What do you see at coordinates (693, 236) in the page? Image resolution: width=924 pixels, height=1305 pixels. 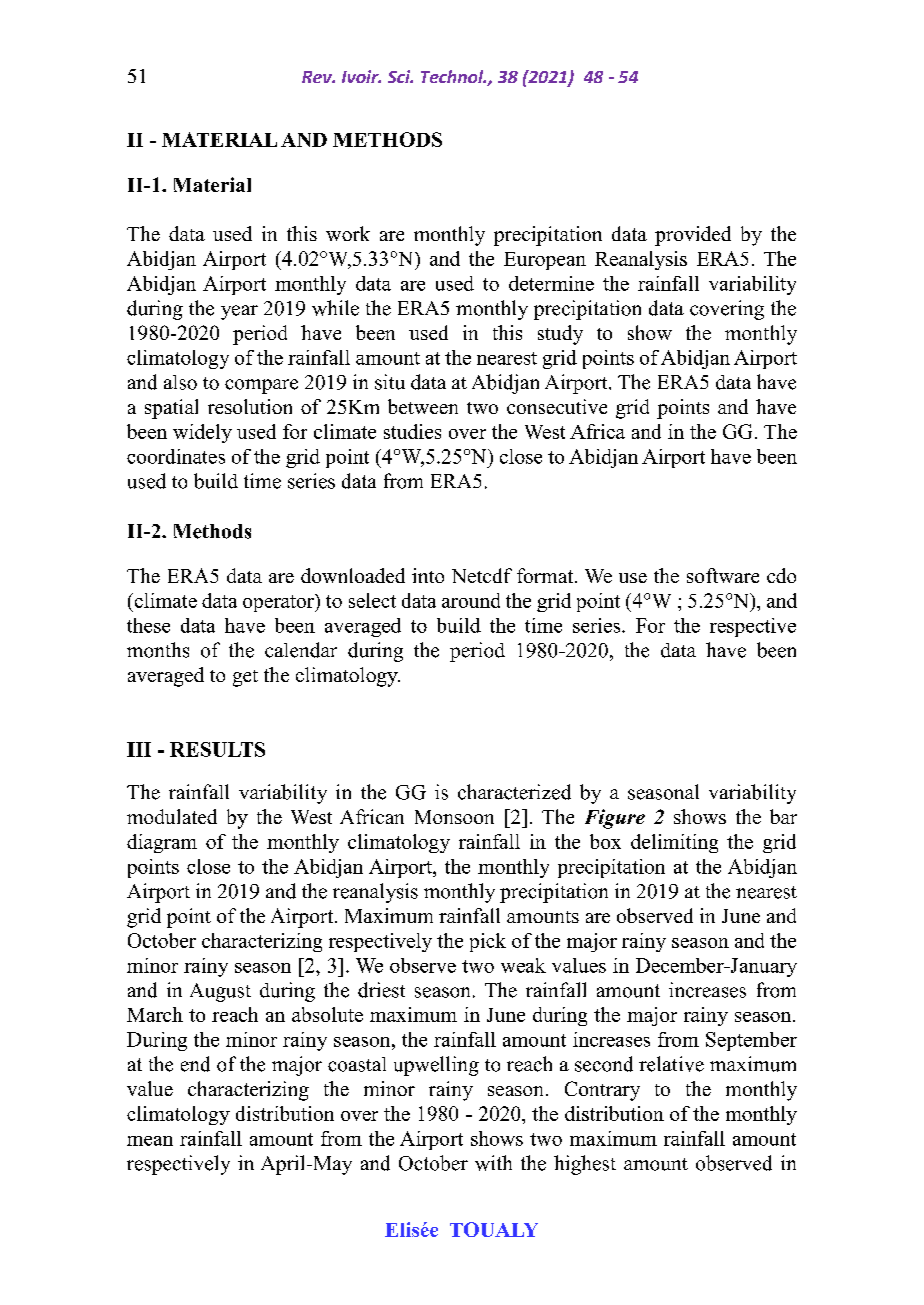 I see `provided` at bounding box center [693, 236].
